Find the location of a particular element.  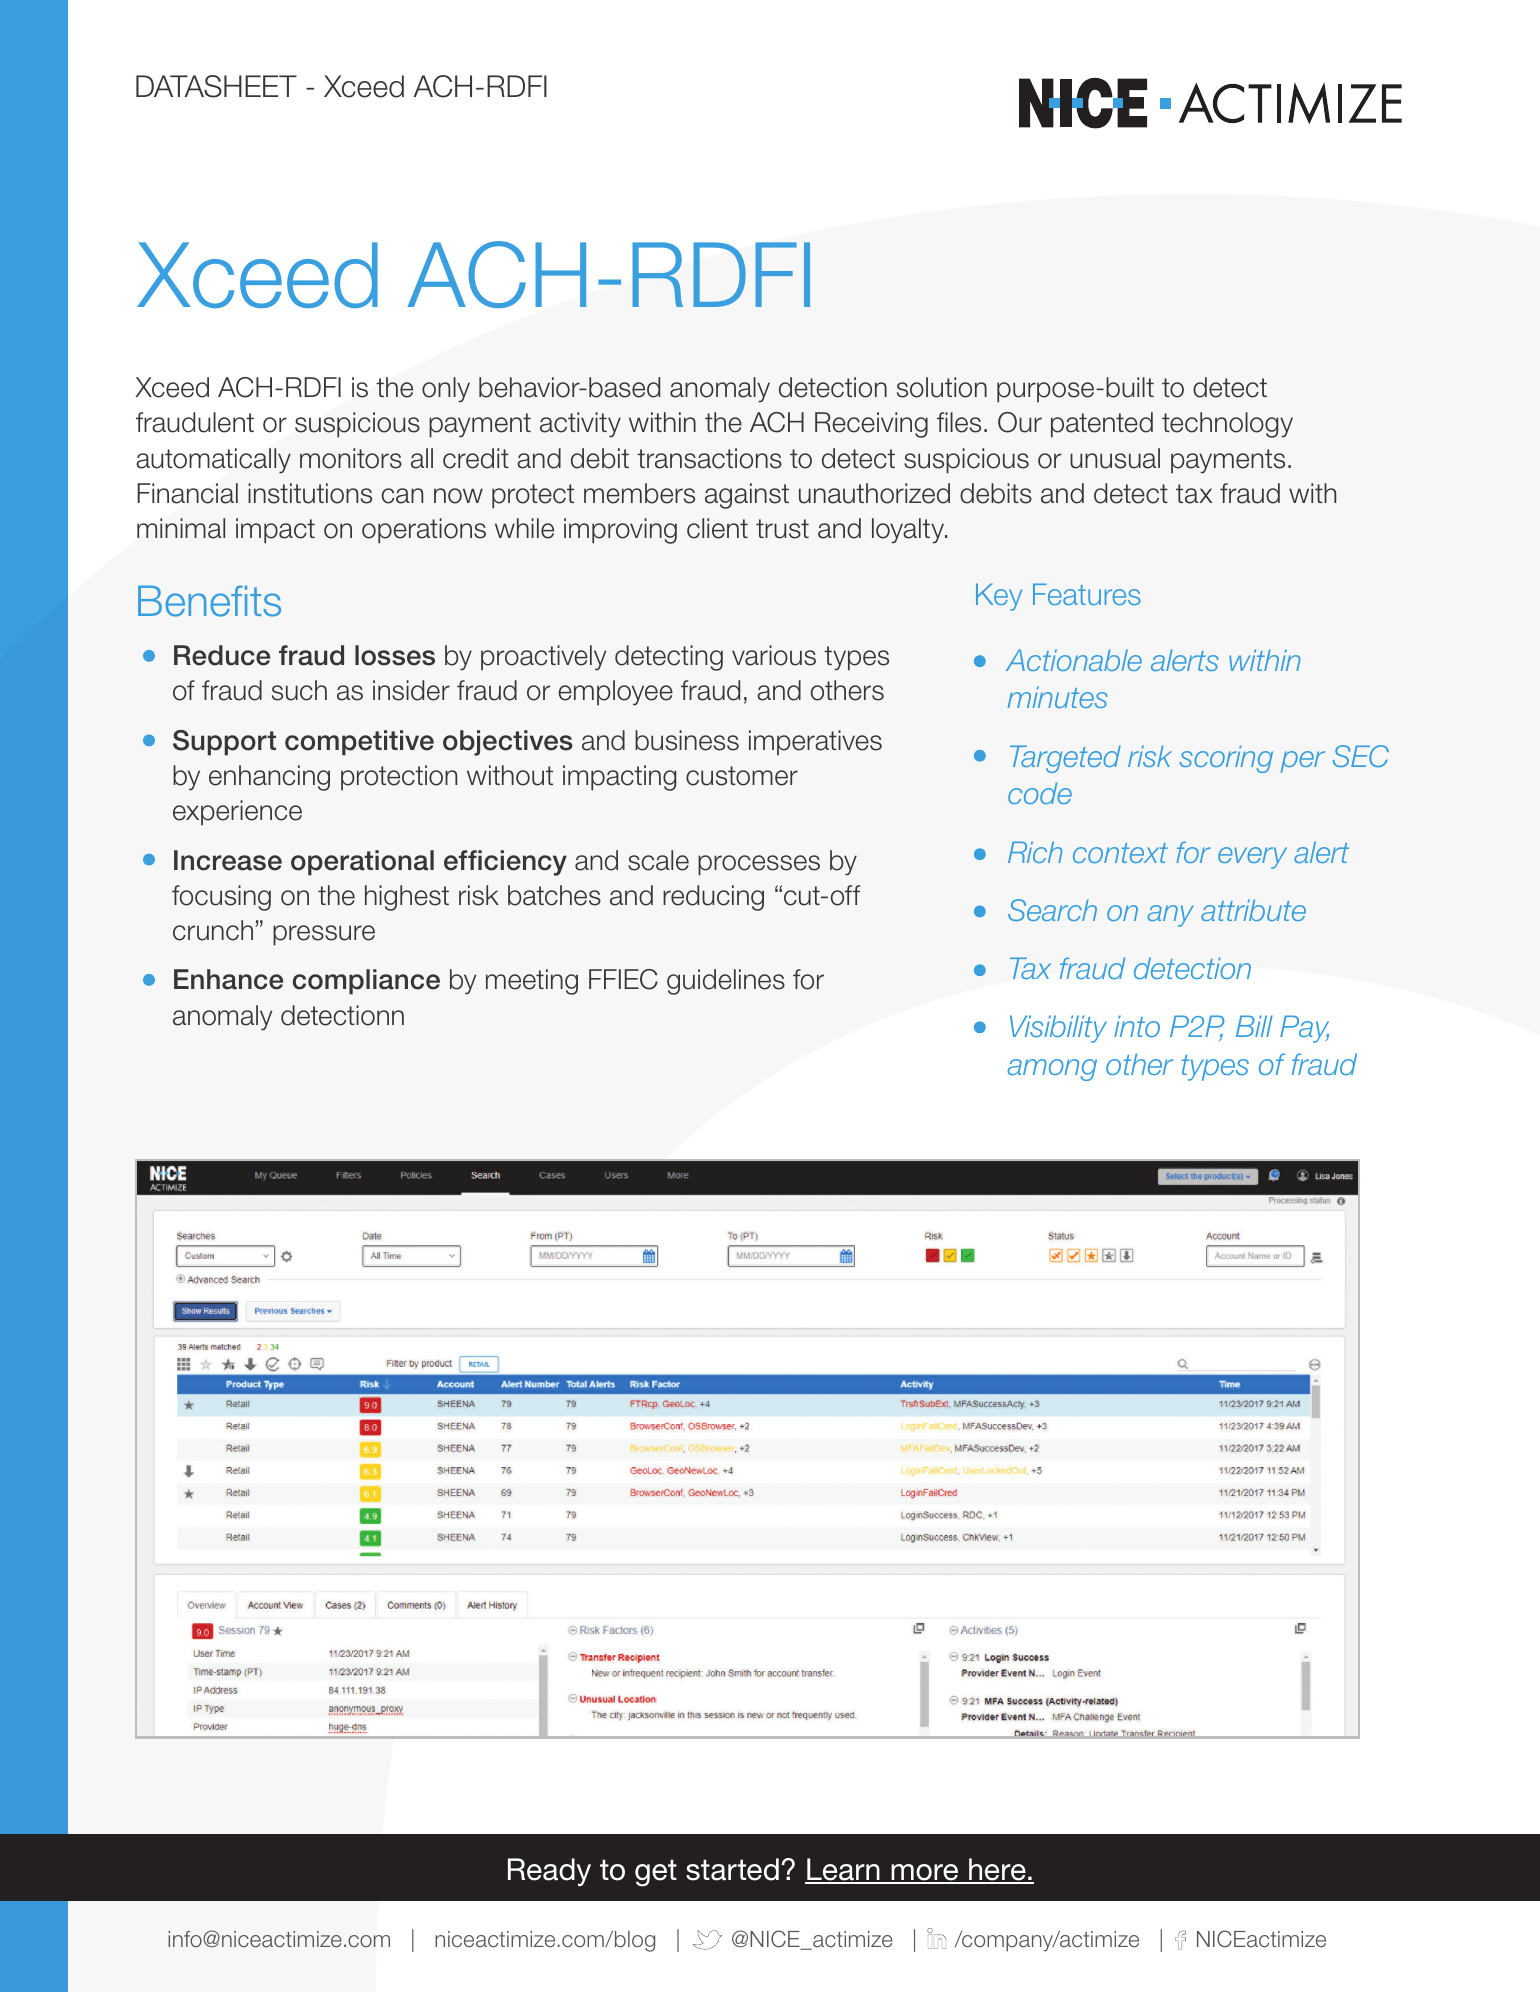

solution is located at coordinates (942, 387).
